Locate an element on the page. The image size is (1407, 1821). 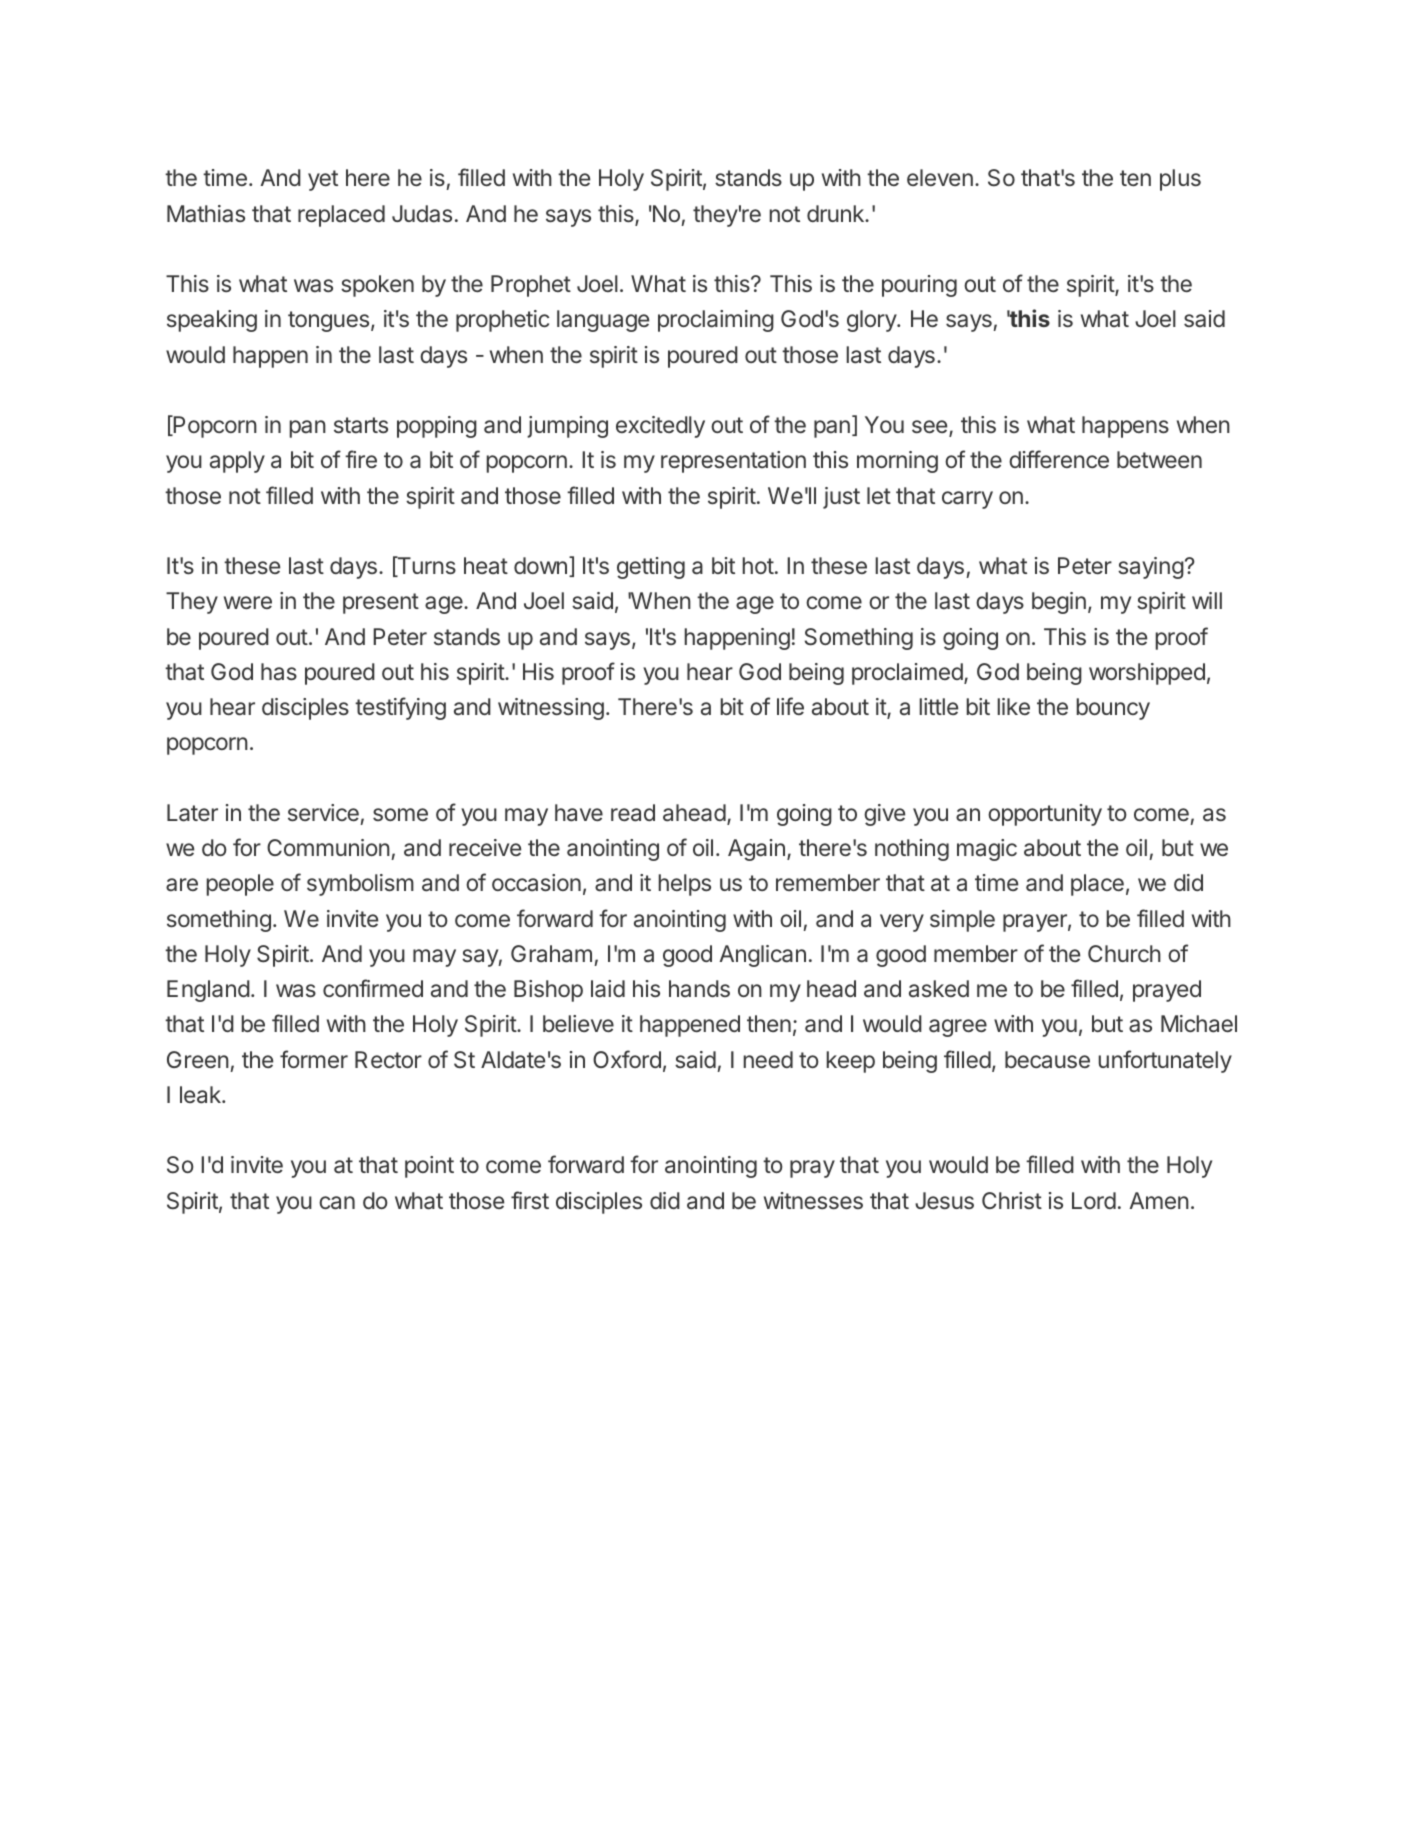
ten is located at coordinates (1135, 178).
